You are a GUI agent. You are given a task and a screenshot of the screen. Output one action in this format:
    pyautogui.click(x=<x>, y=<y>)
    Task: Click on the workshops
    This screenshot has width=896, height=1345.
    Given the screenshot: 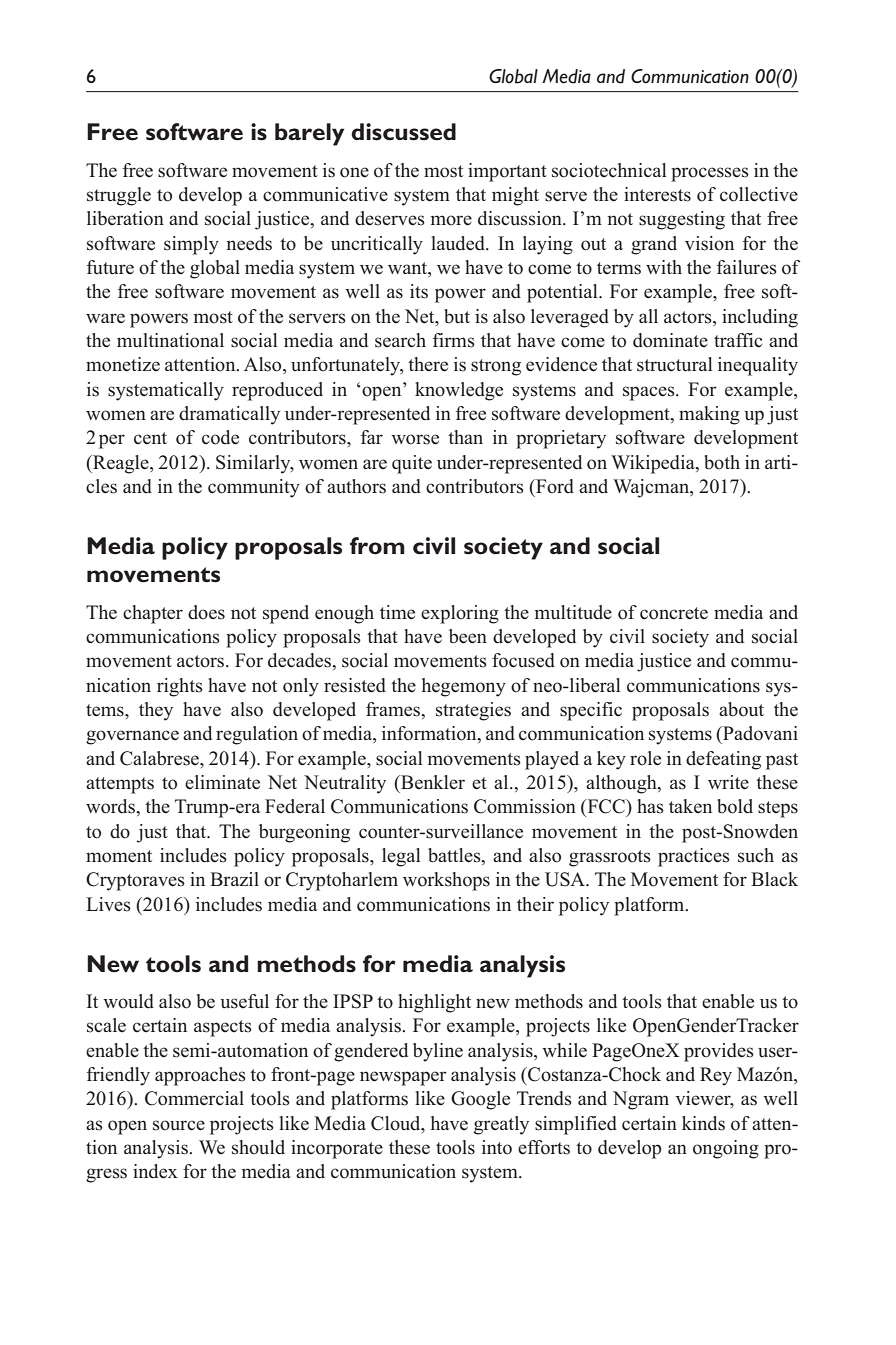 What is the action you would take?
    pyautogui.click(x=446, y=881)
